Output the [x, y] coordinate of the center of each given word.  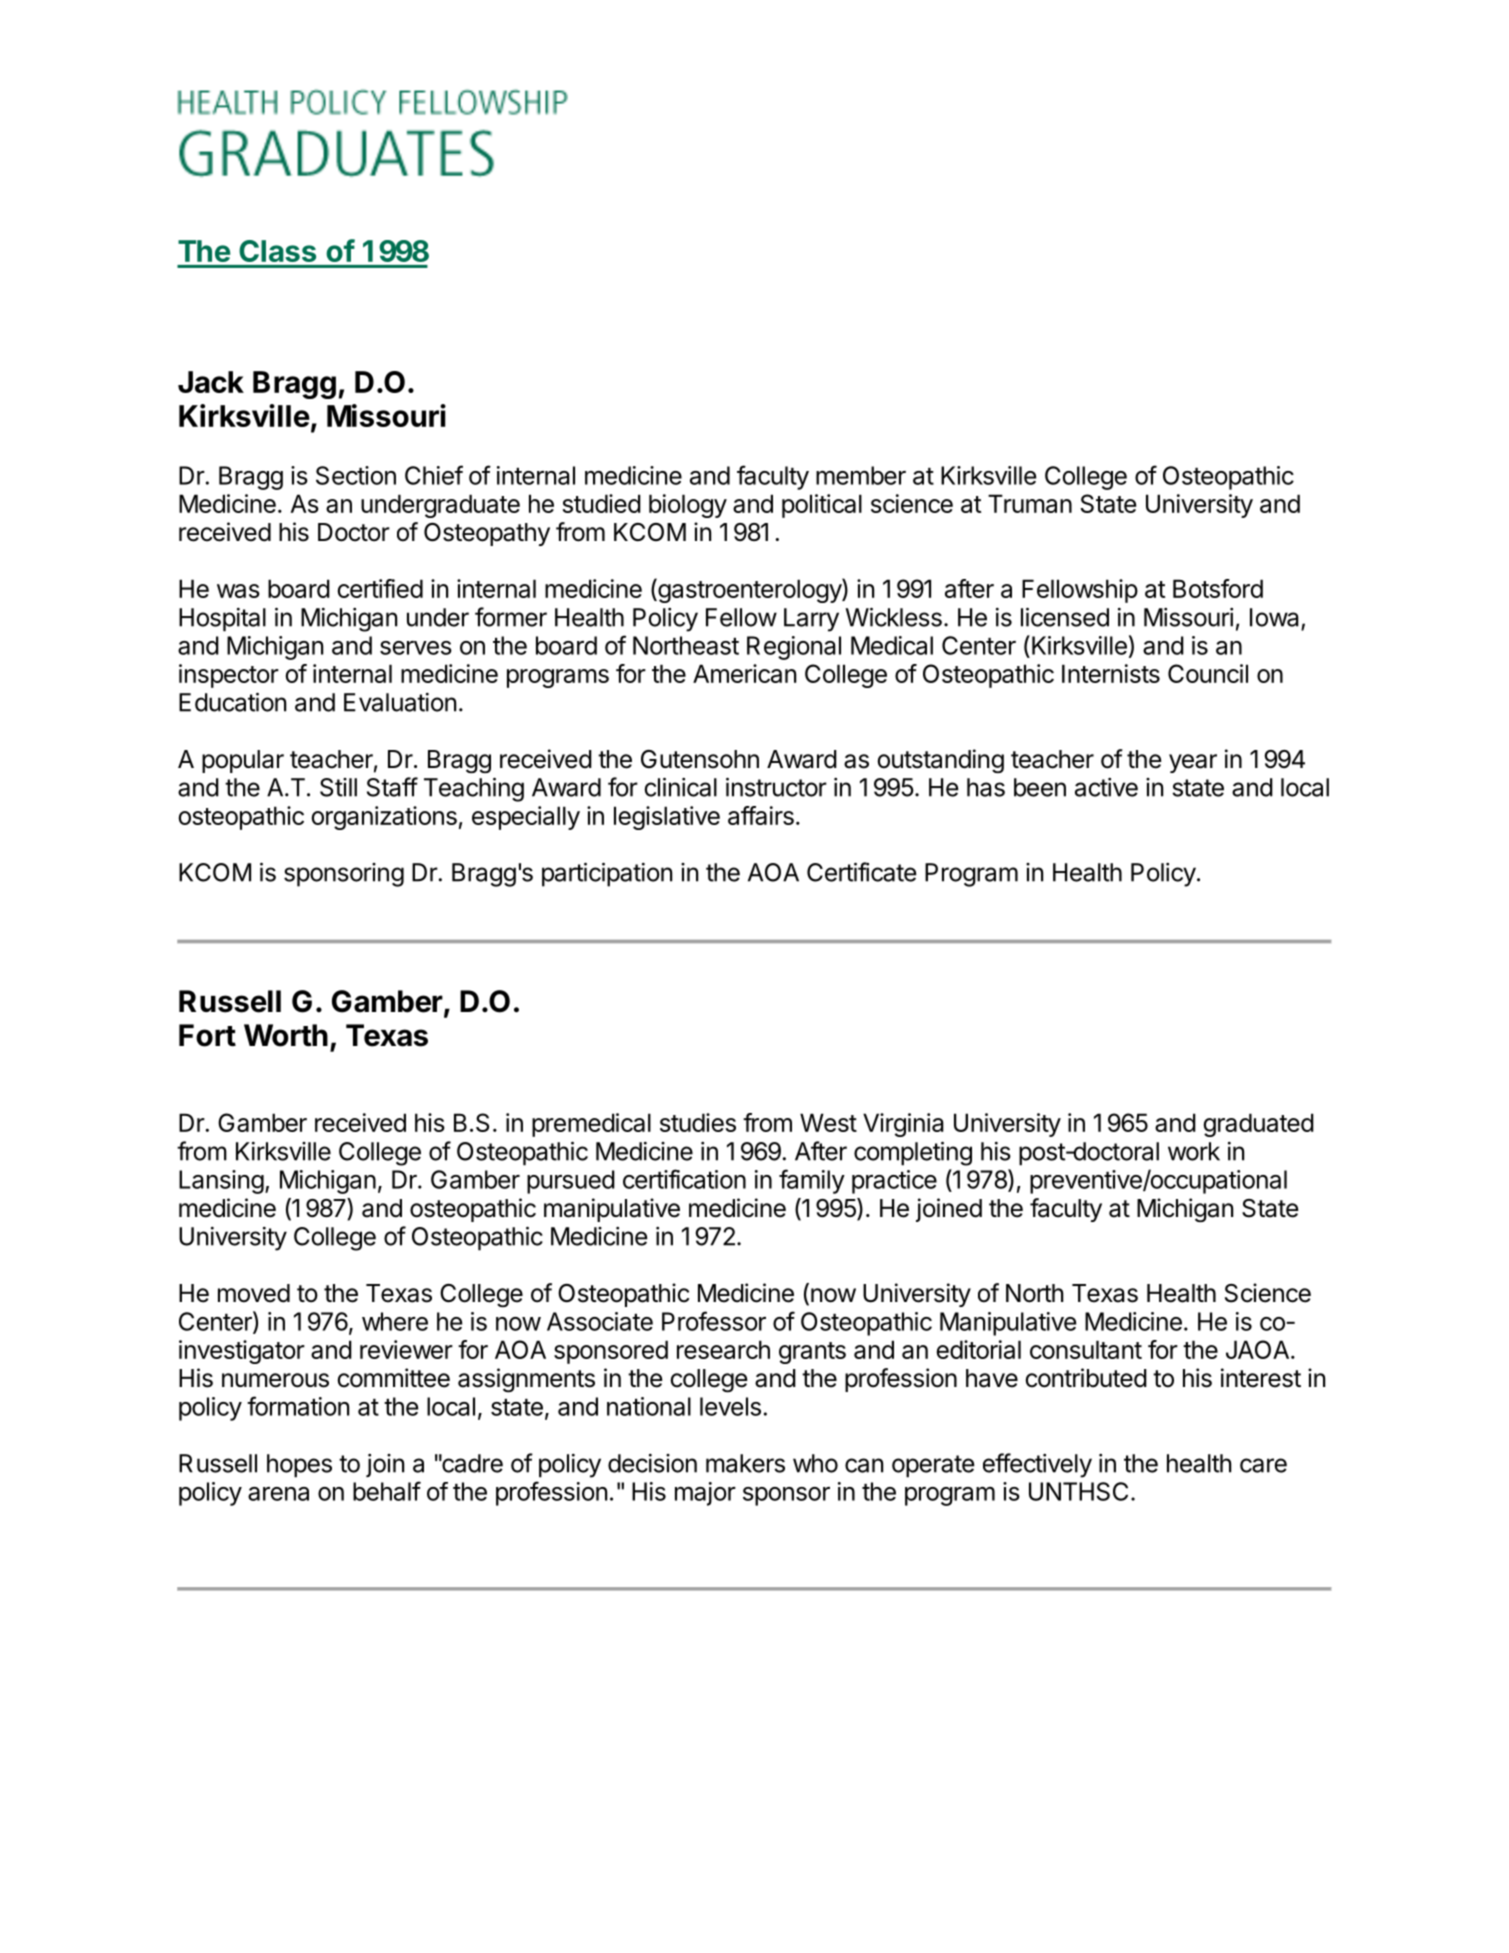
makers [745, 1463]
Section [356, 475]
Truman [1030, 503]
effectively [1037, 1465]
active [1106, 787]
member [861, 475]
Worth [286, 1035]
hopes [299, 1466]
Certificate [862, 872]
